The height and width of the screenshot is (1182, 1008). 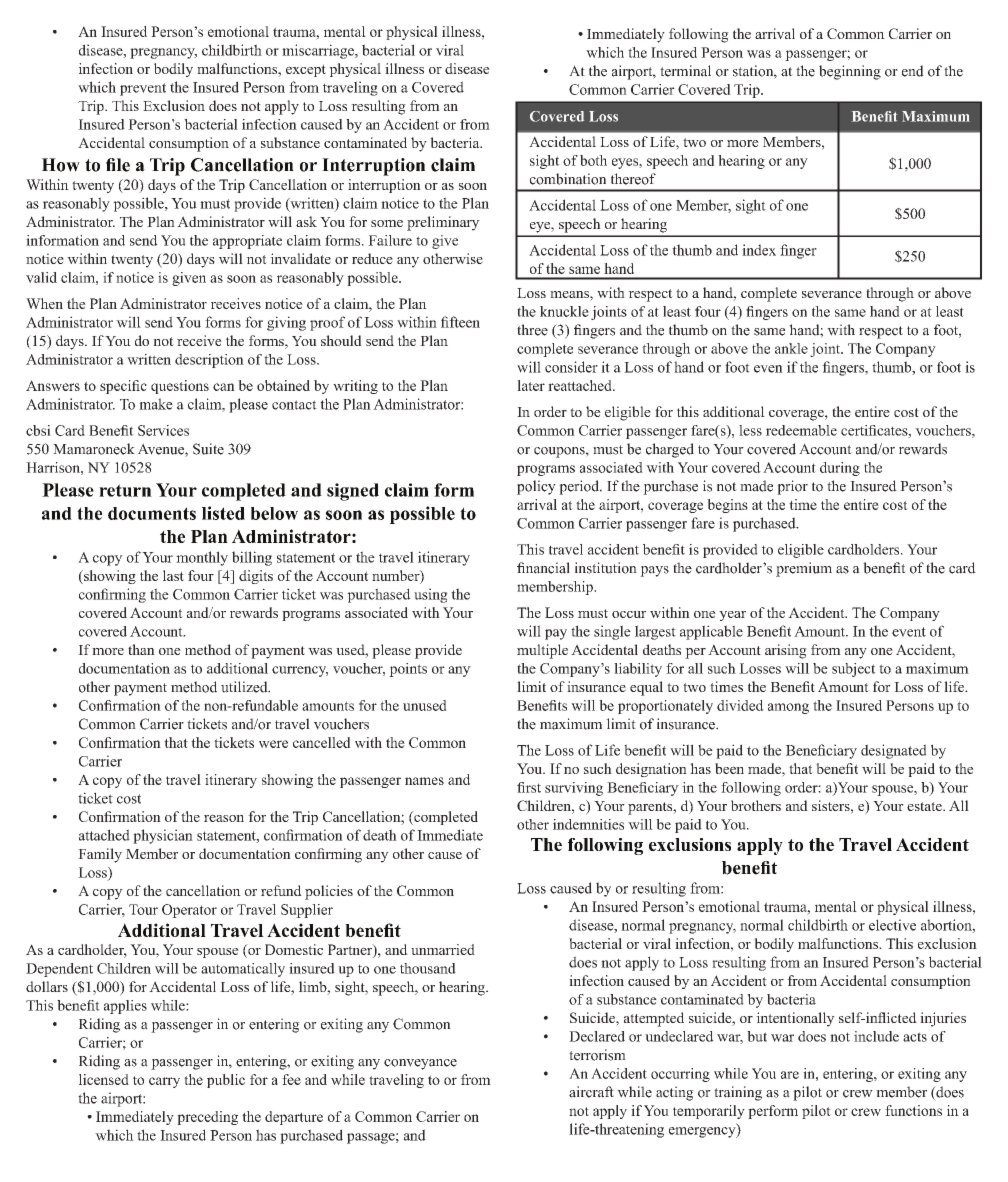 What do you see at coordinates (791, 348) in the screenshot?
I see `ankle` at bounding box center [791, 348].
